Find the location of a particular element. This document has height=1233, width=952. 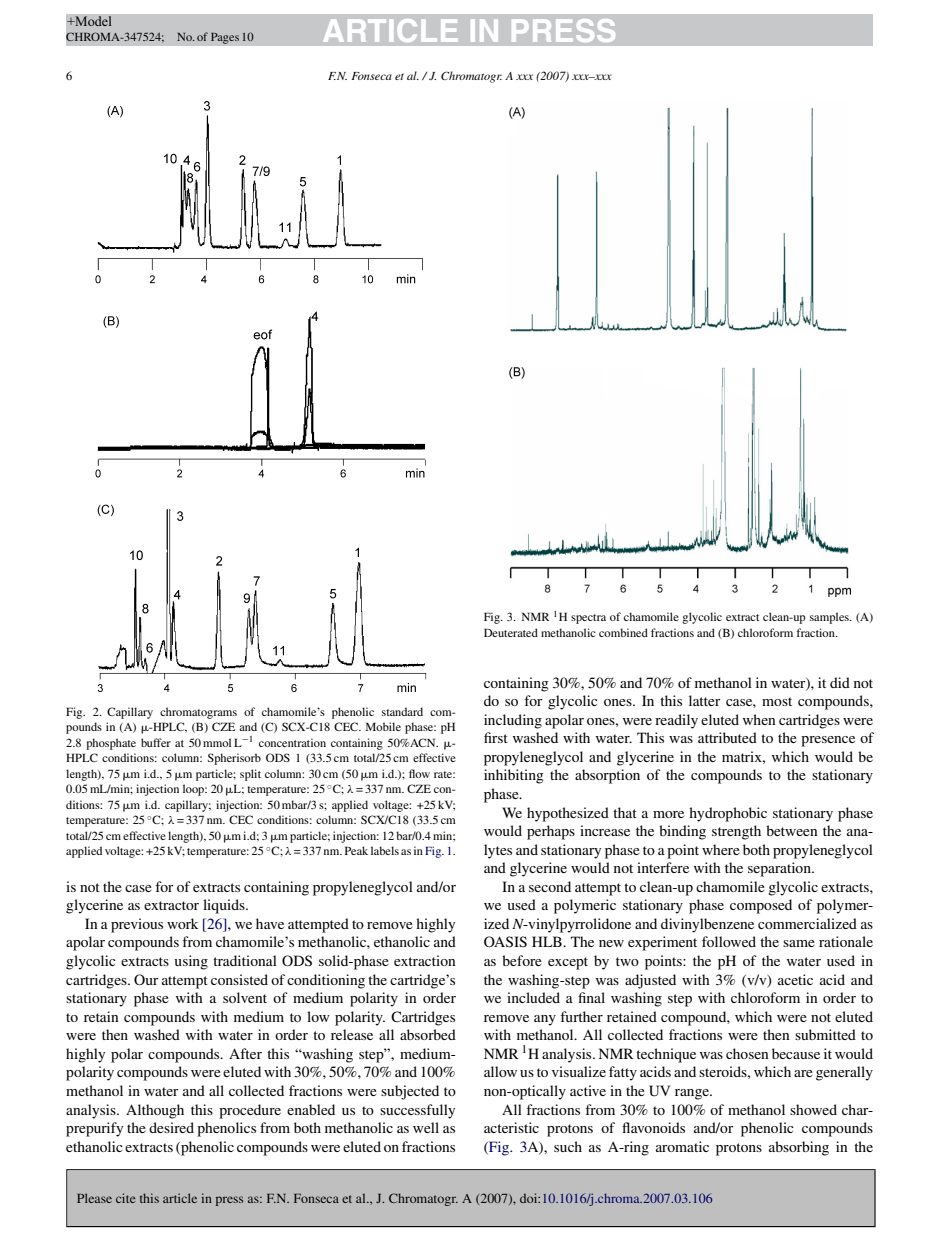

standard is located at coordinates (402, 711).
